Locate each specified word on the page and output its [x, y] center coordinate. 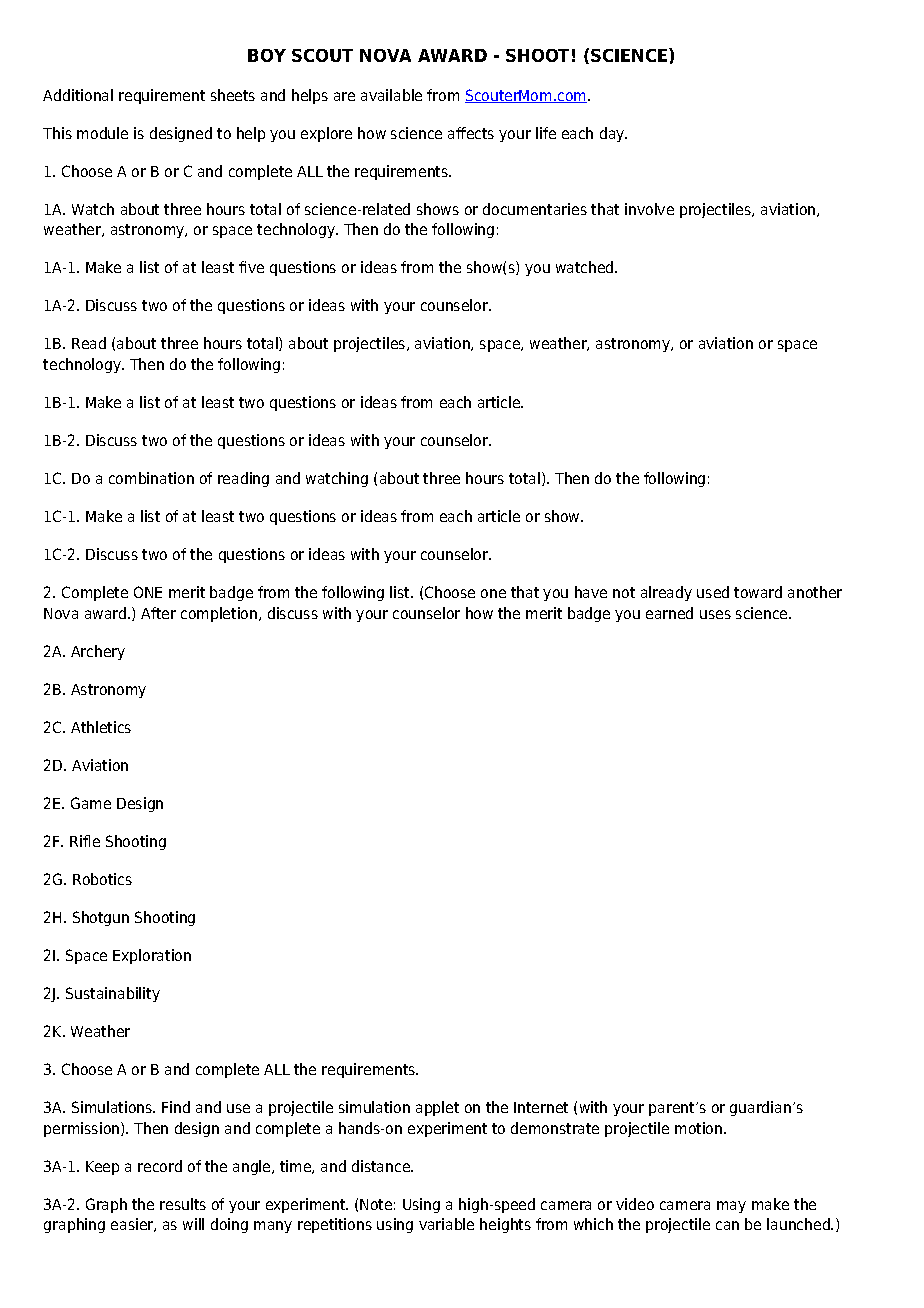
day [613, 134]
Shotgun [101, 918]
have [591, 592]
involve [649, 209]
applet [437, 1108]
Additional [78, 95]
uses [715, 614]
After [158, 613]
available [391, 95]
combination [151, 478]
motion [700, 1128]
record [160, 1166]
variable [446, 1224]
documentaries [535, 209]
